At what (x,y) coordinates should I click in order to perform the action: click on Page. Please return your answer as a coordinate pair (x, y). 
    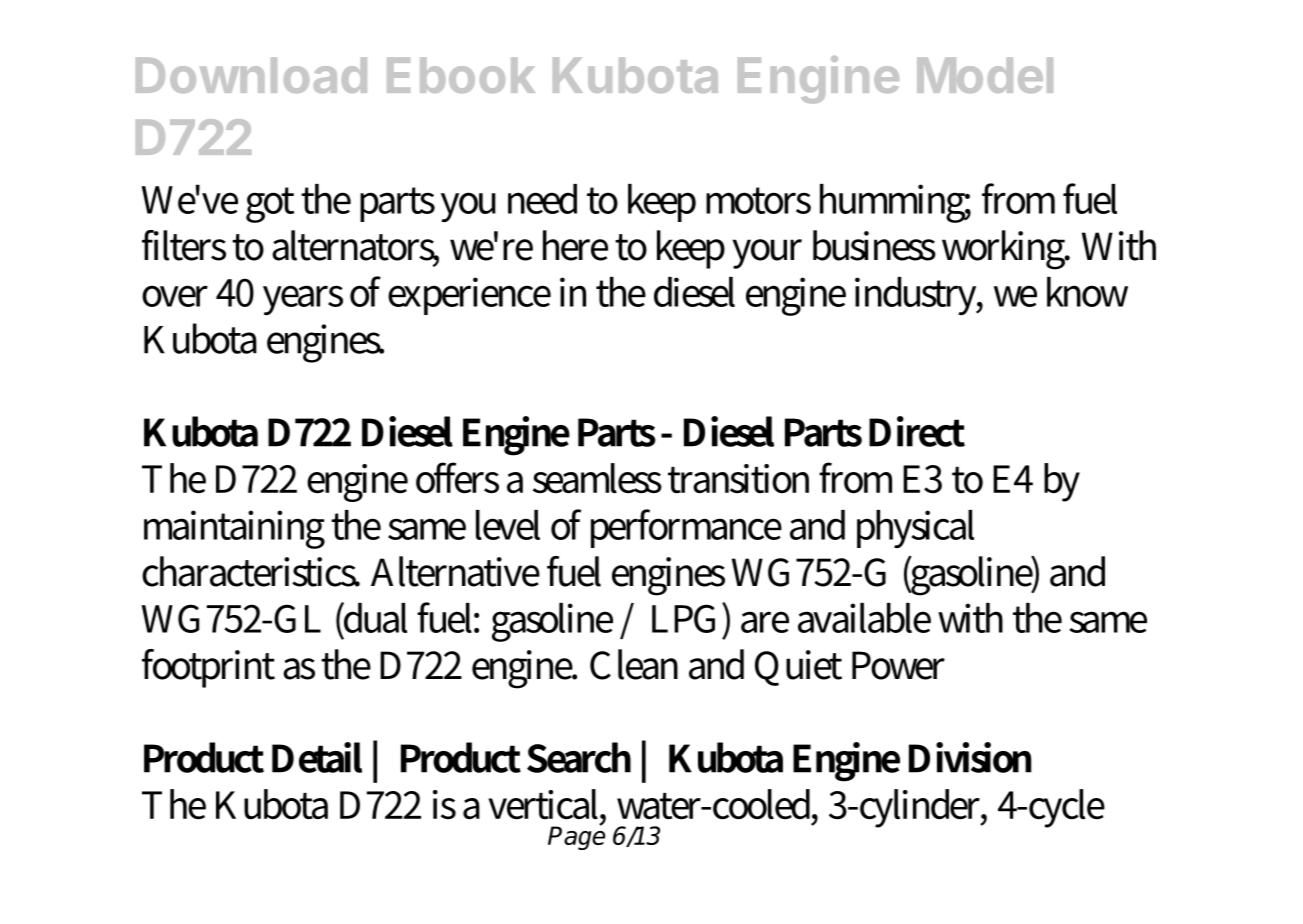
    Looking at the image, I should click on (576, 837).
